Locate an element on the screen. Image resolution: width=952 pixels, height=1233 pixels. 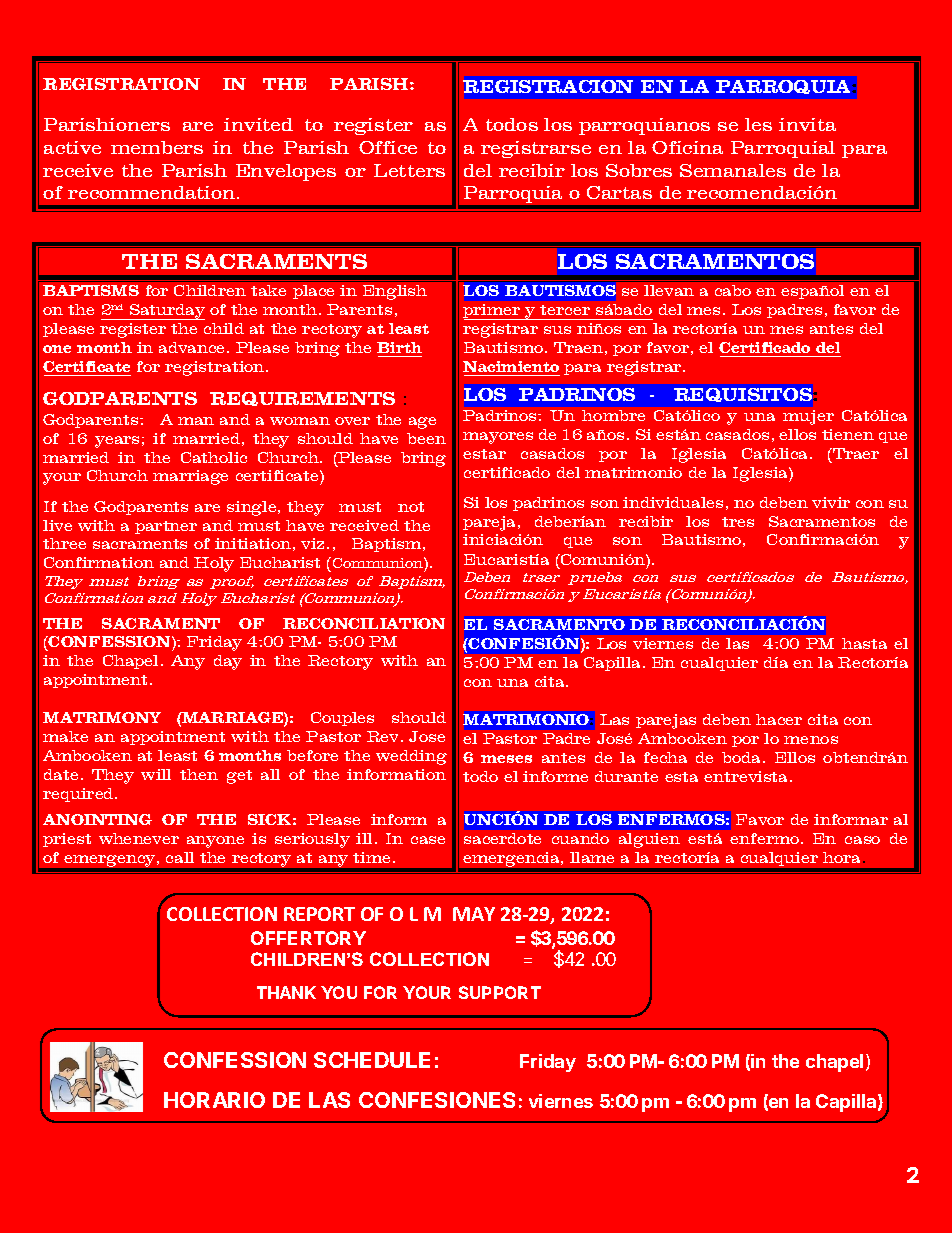
members is located at coordinates (157, 147).
